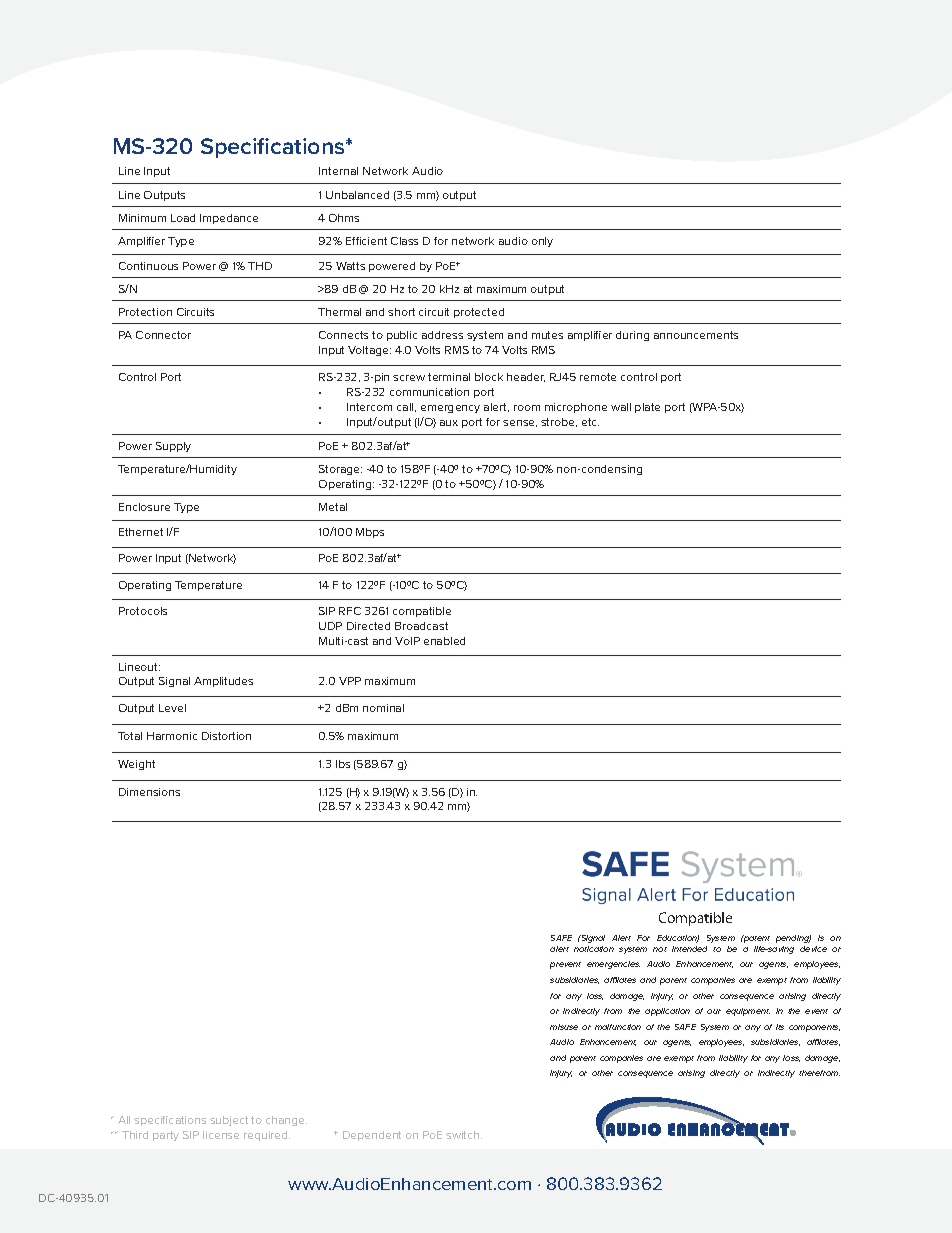 The width and height of the screenshot is (952, 1233). Describe the element at coordinates (223, 682) in the screenshot. I see `Amplitudes` at that location.
